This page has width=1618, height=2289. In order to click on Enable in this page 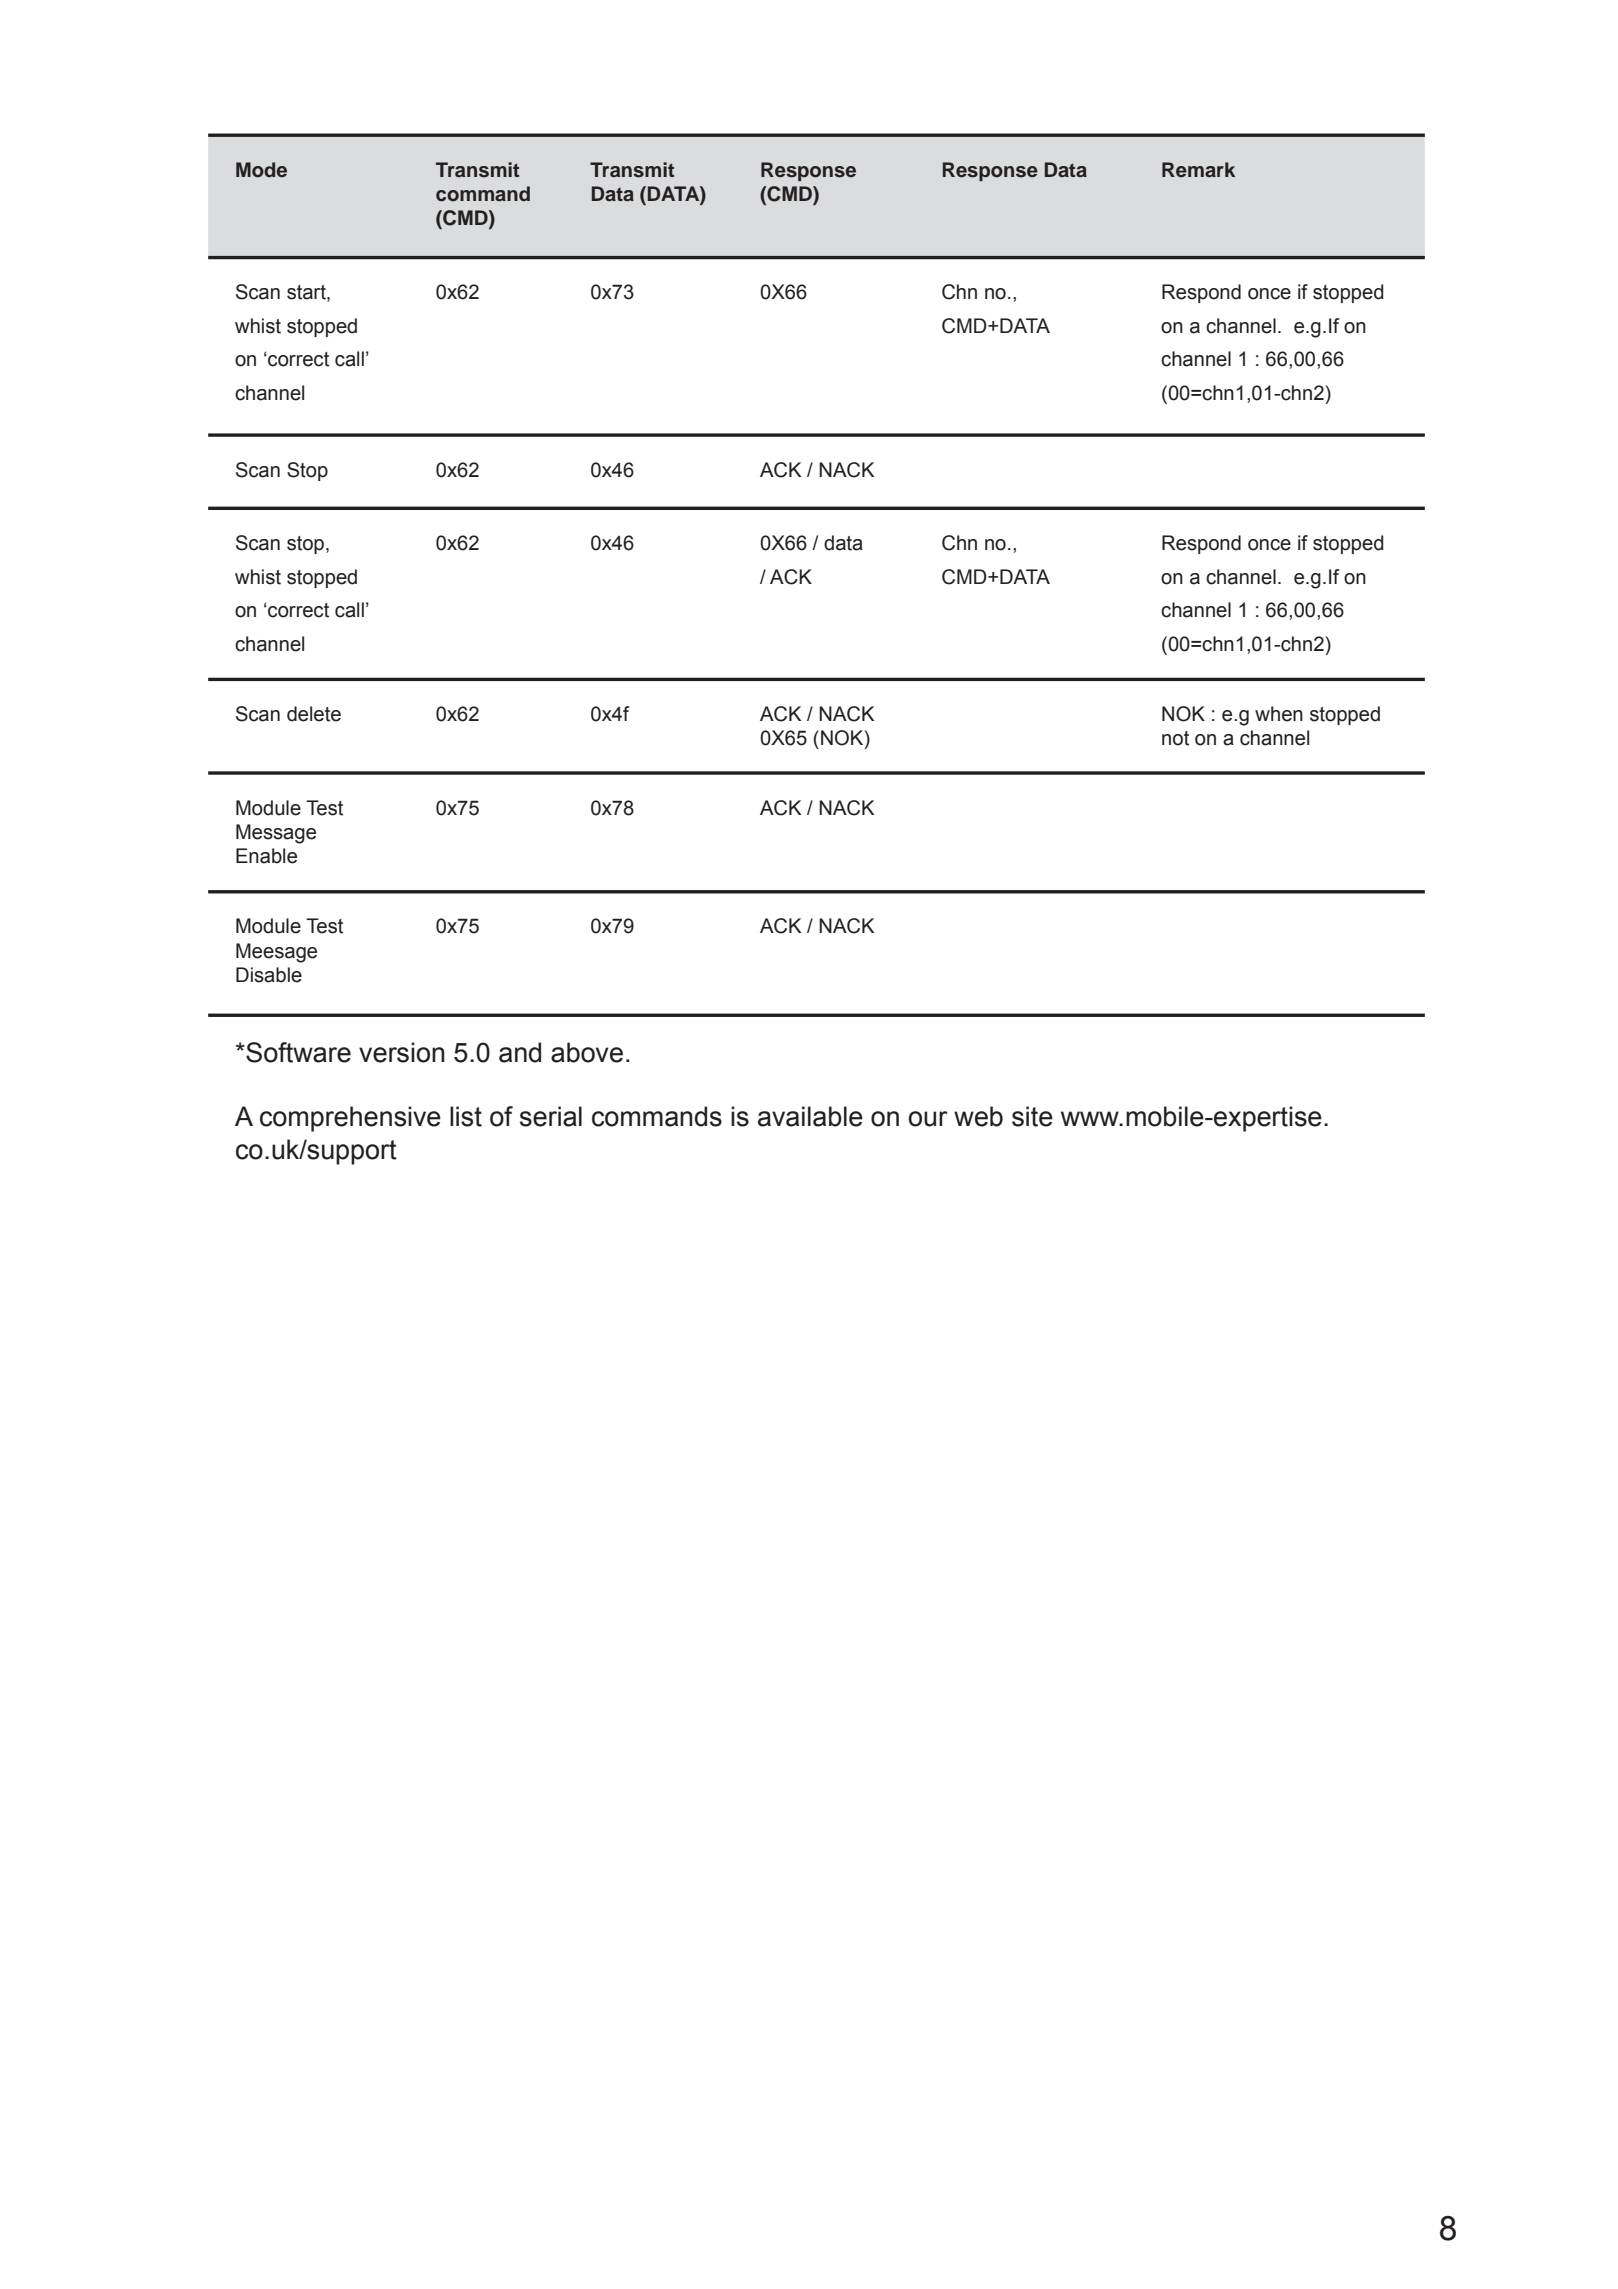, I will do `click(266, 856)`.
